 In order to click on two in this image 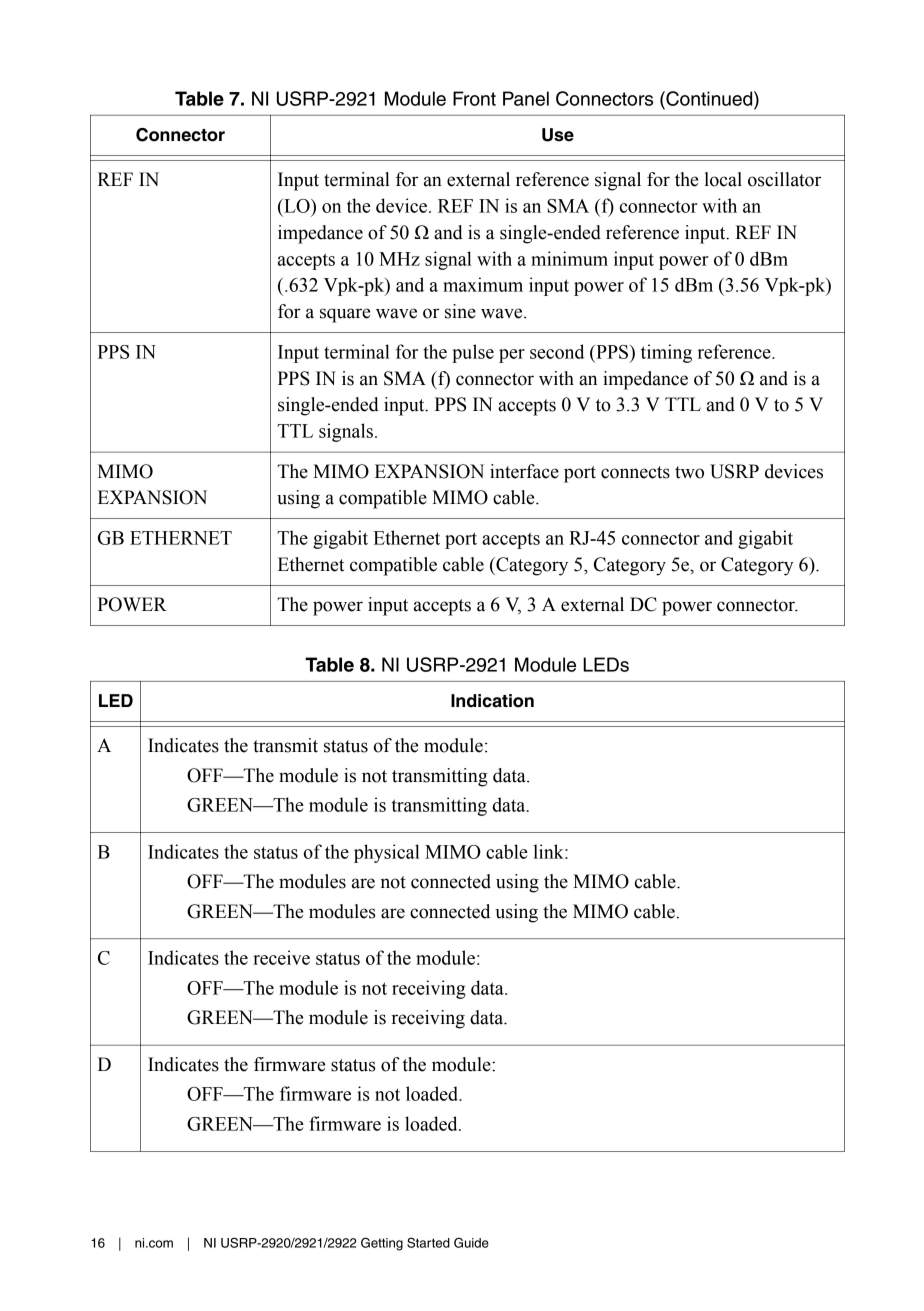, I will do `click(689, 472)`.
